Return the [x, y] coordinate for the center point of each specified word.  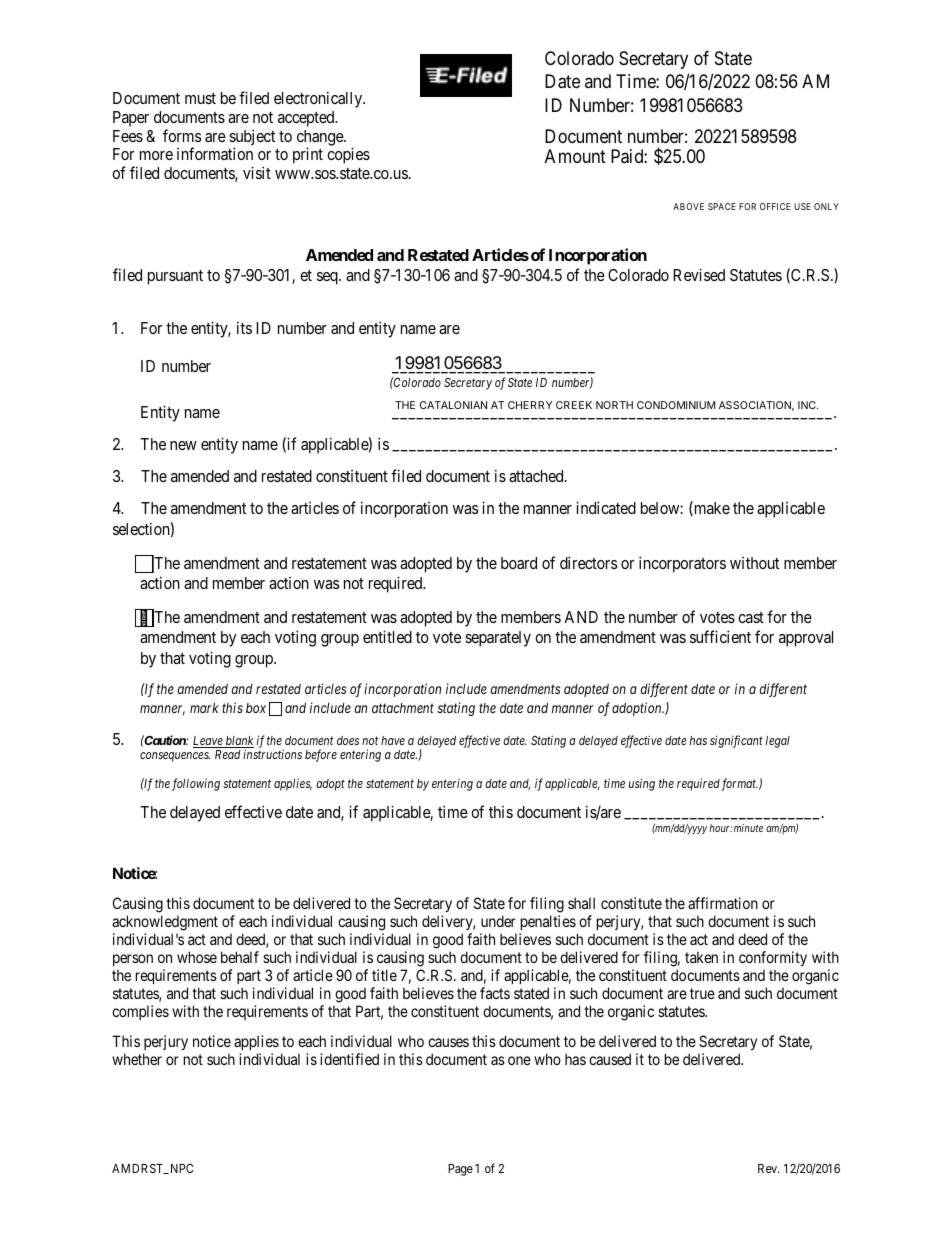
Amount [575, 156]
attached [537, 476]
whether [137, 1059]
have [393, 740]
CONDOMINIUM [676, 405]
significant [736, 741]
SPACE [722, 206]
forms [182, 135]
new [183, 445]
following [196, 784]
